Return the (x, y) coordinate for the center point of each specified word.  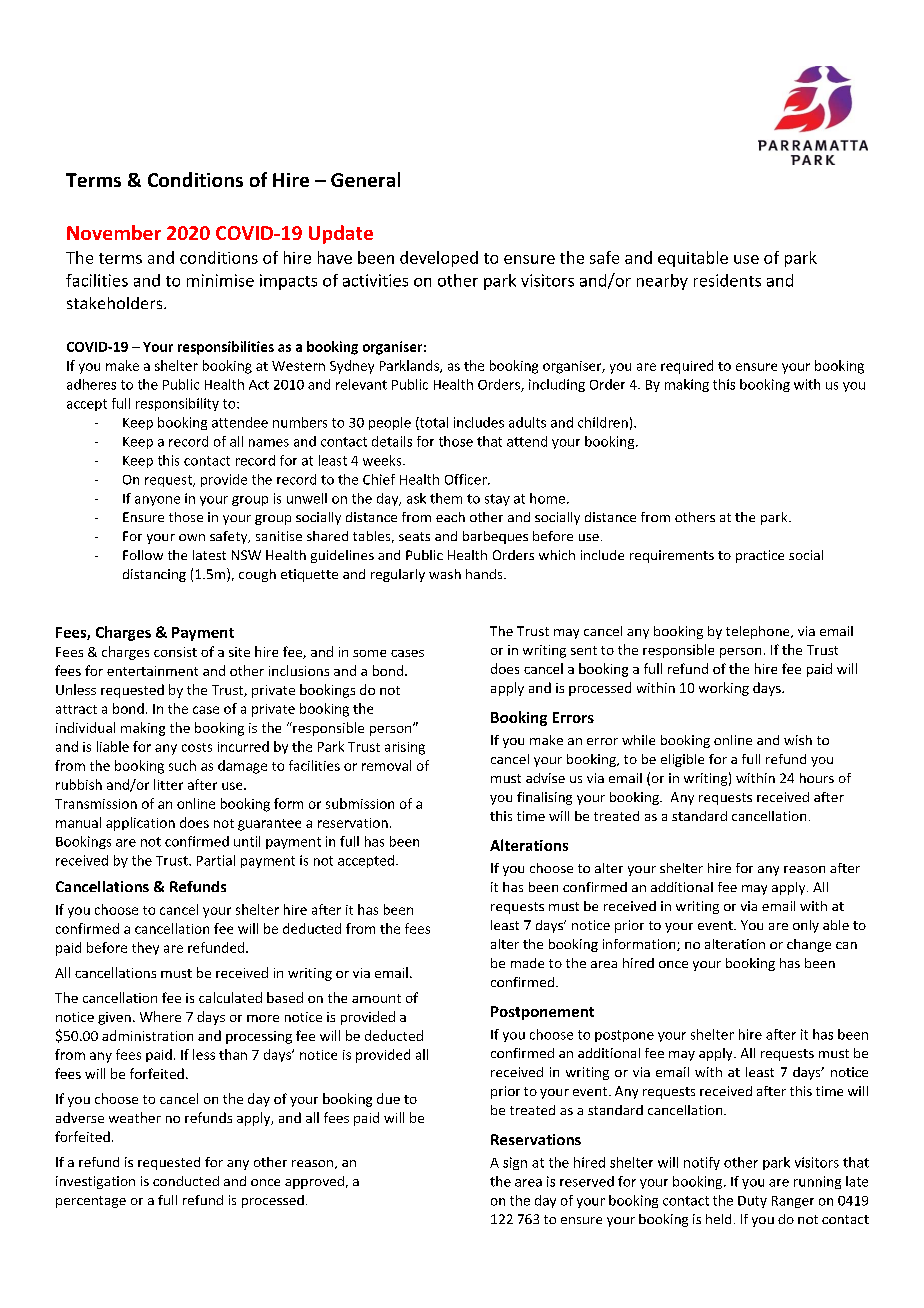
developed (439, 259)
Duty (752, 1202)
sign (515, 1163)
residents (727, 280)
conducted (186, 1181)
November (114, 232)
